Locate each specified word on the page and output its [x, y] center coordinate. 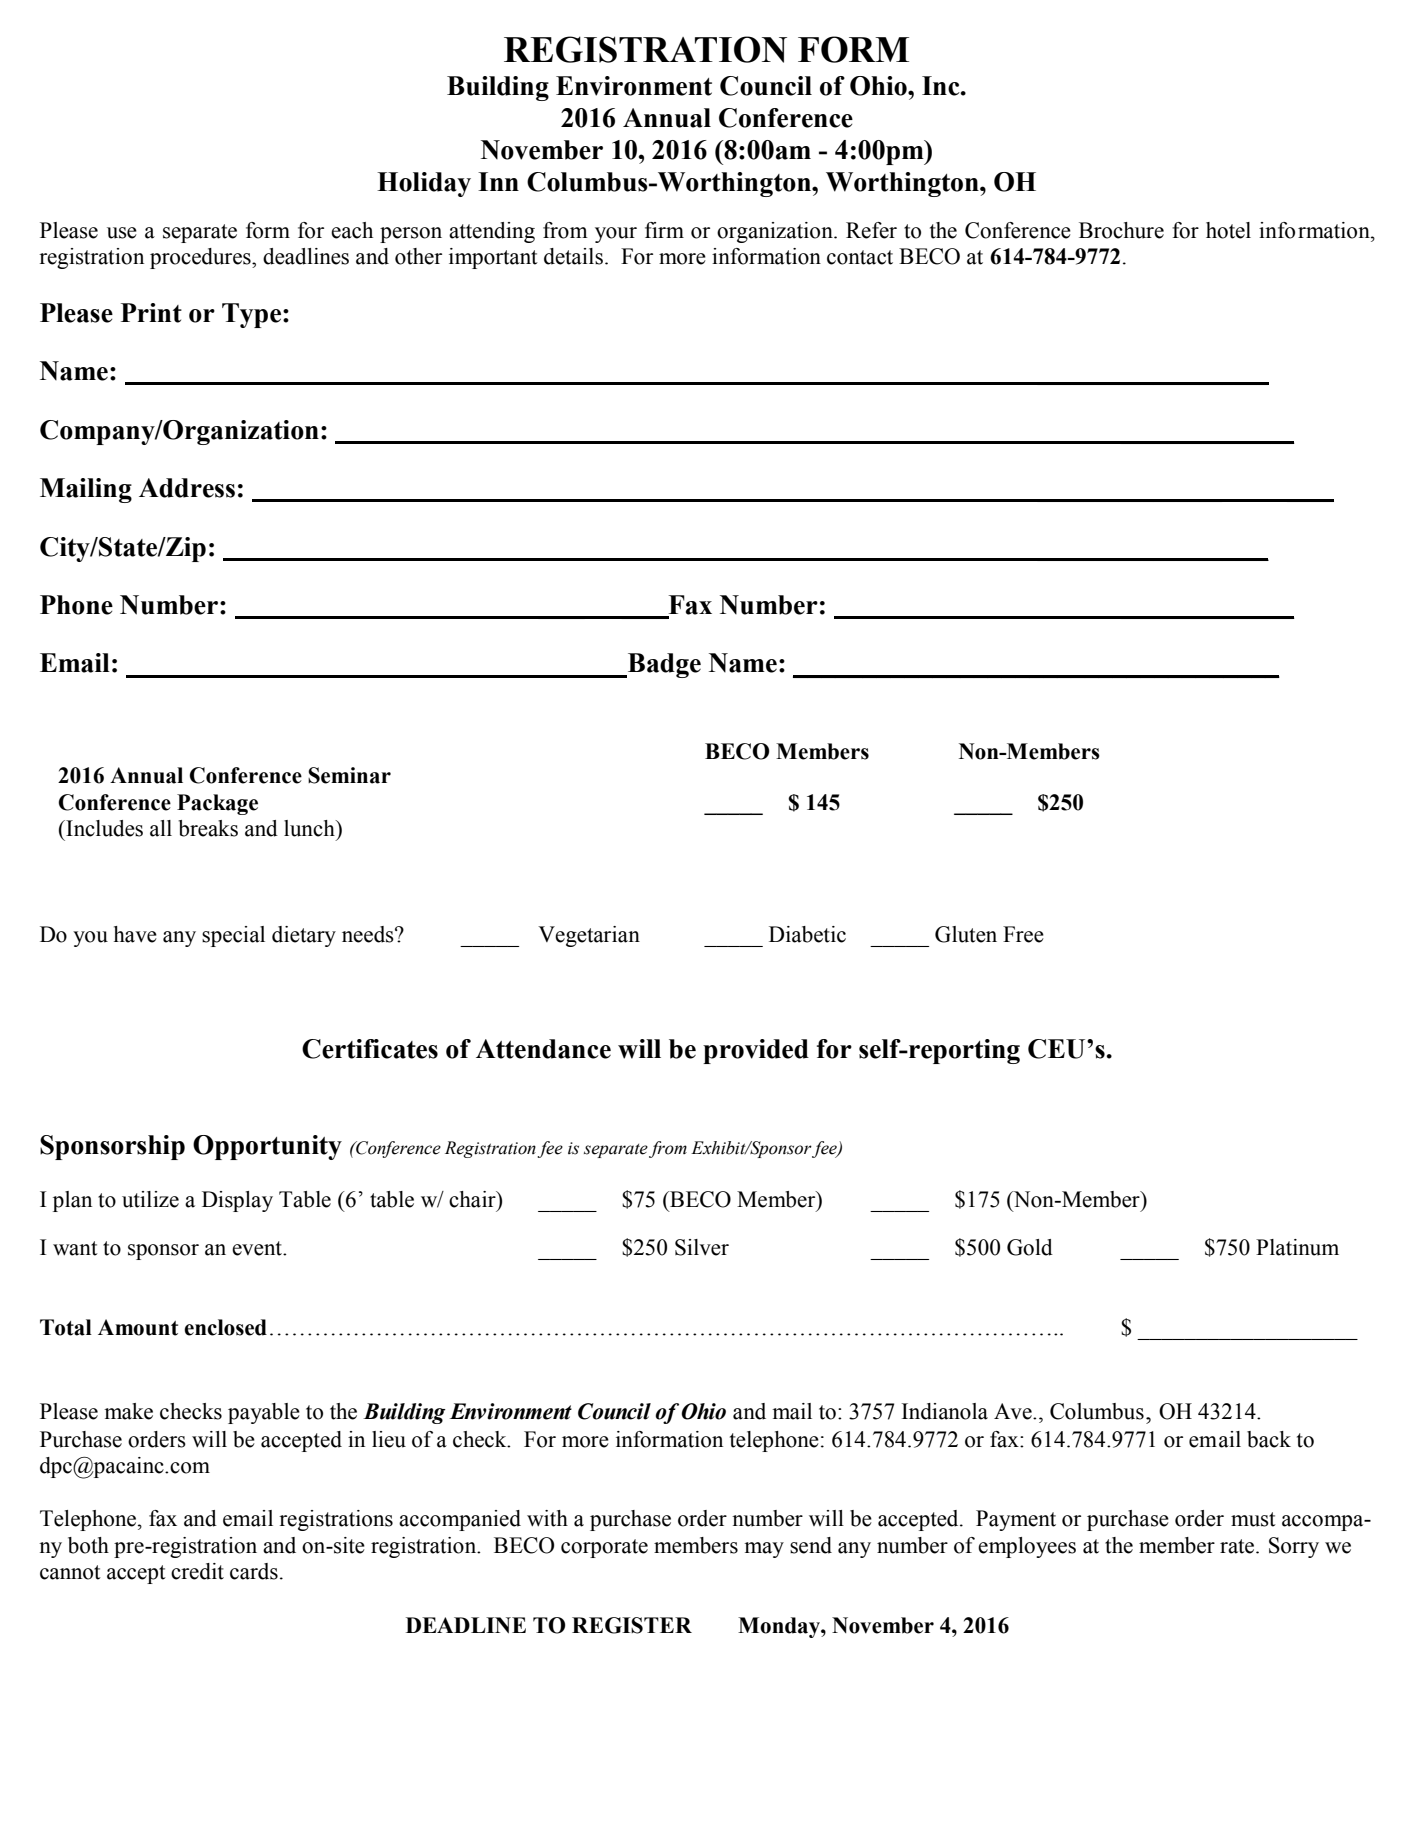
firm [664, 230]
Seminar [349, 775]
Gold [1030, 1247]
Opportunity [267, 1147]
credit [197, 1571]
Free [1023, 934]
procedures [201, 258]
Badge [663, 665]
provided [756, 1051]
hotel [1228, 230]
